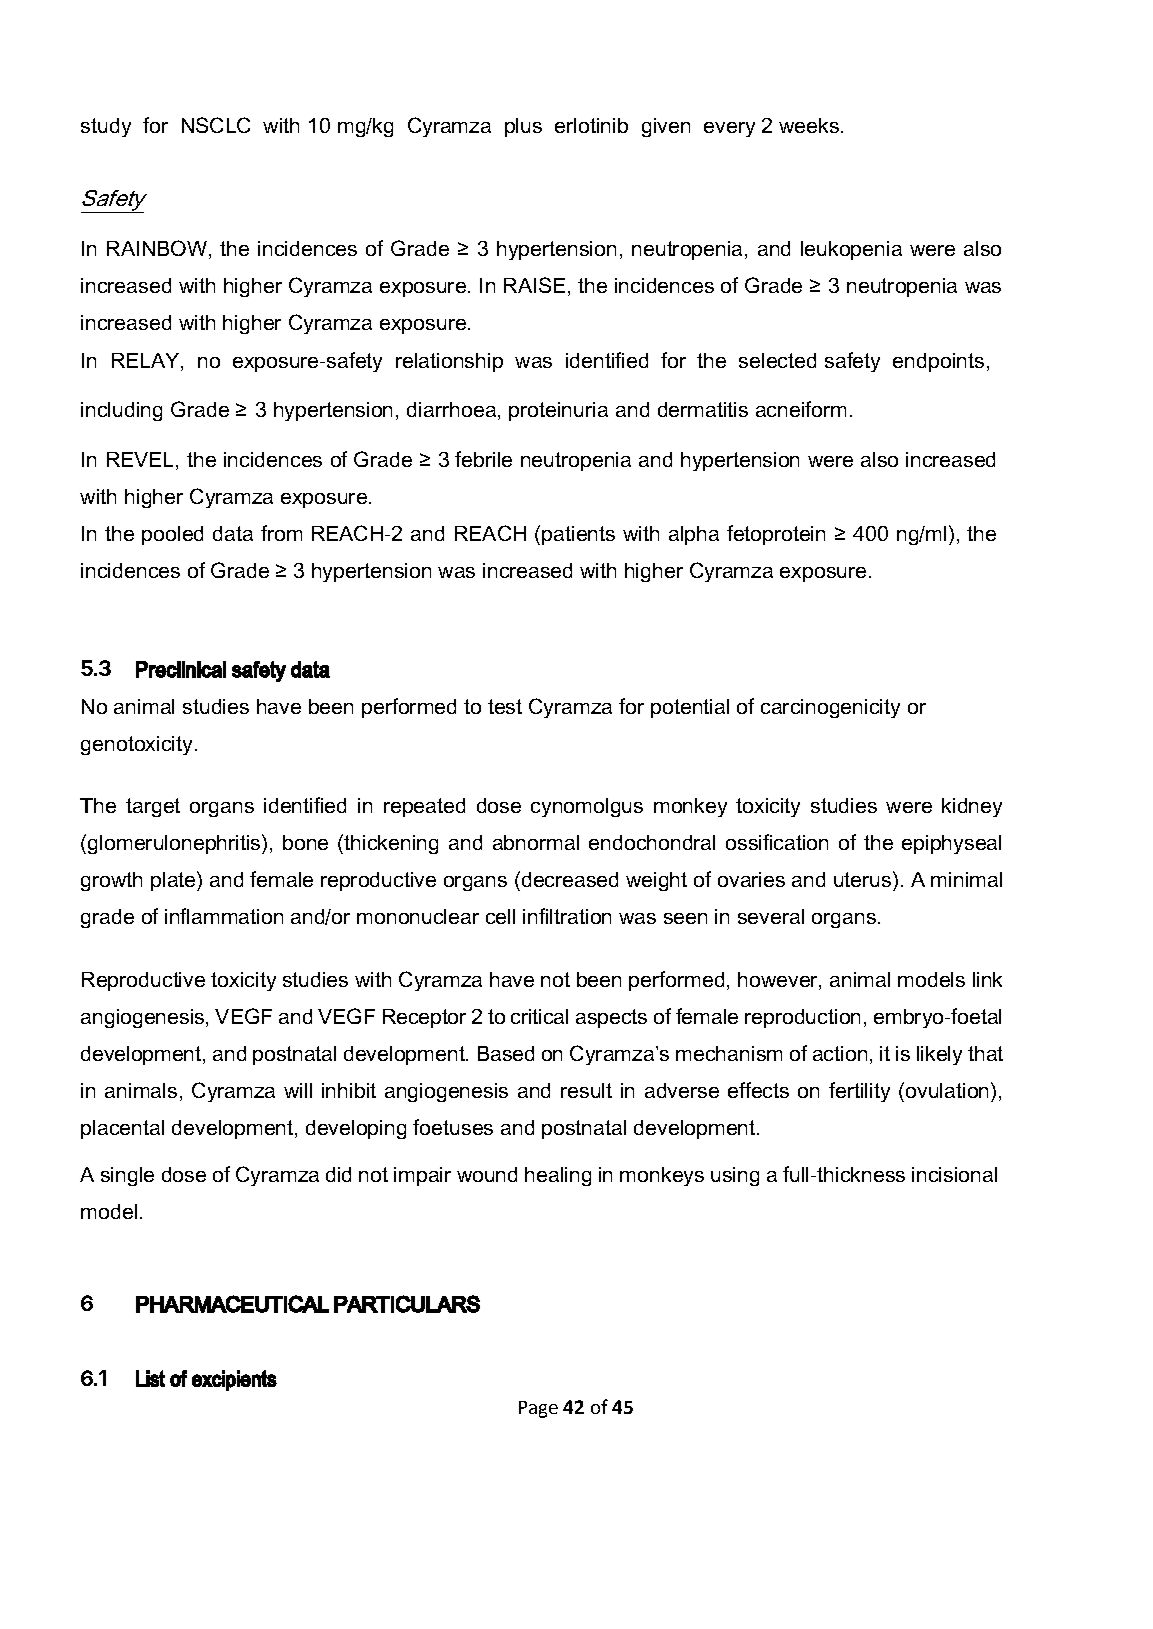  What do you see at coordinates (538, 1409) in the screenshot?
I see `Page` at bounding box center [538, 1409].
